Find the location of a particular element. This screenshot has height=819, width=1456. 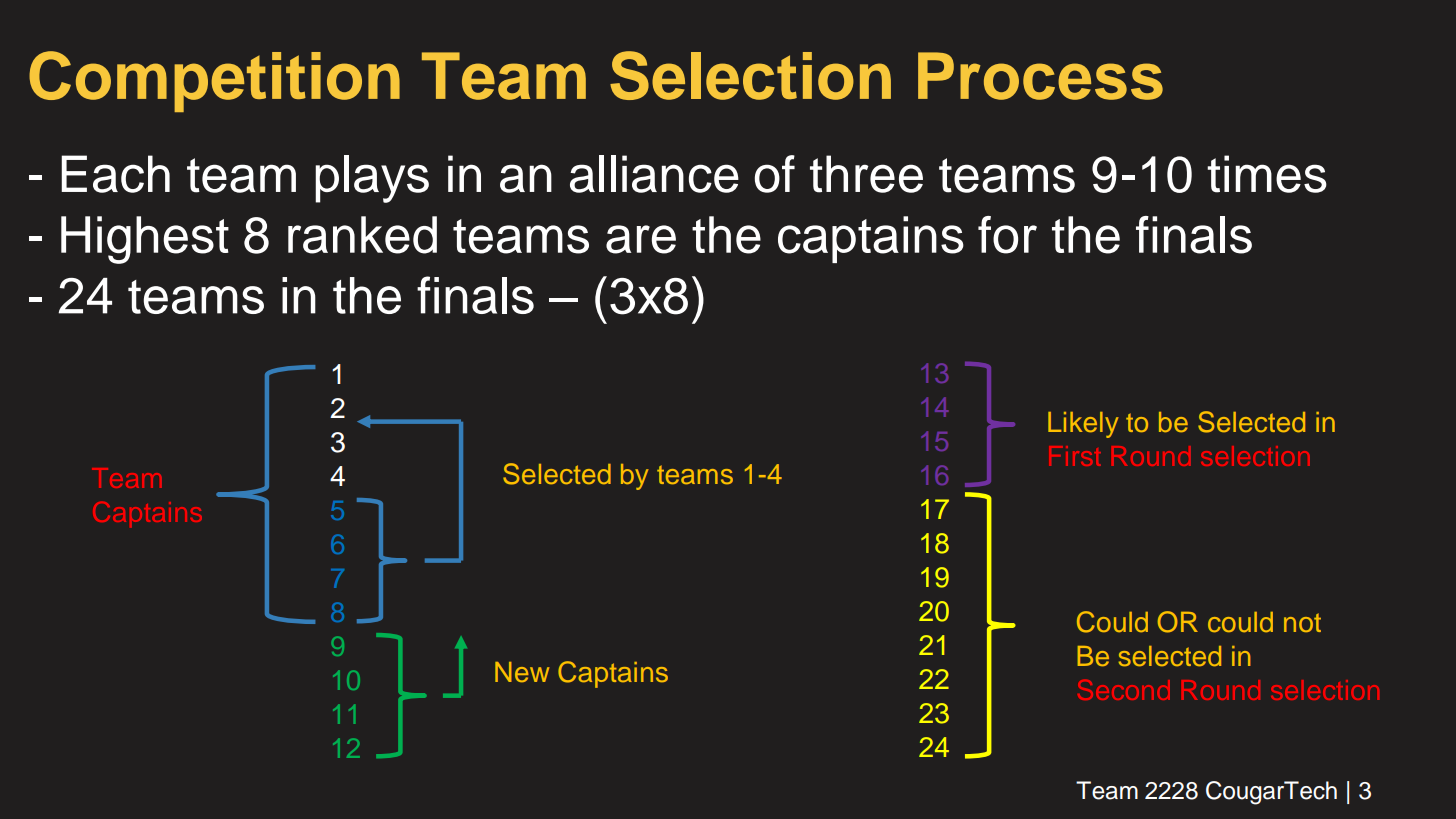

Process is located at coordinates (1040, 76).
